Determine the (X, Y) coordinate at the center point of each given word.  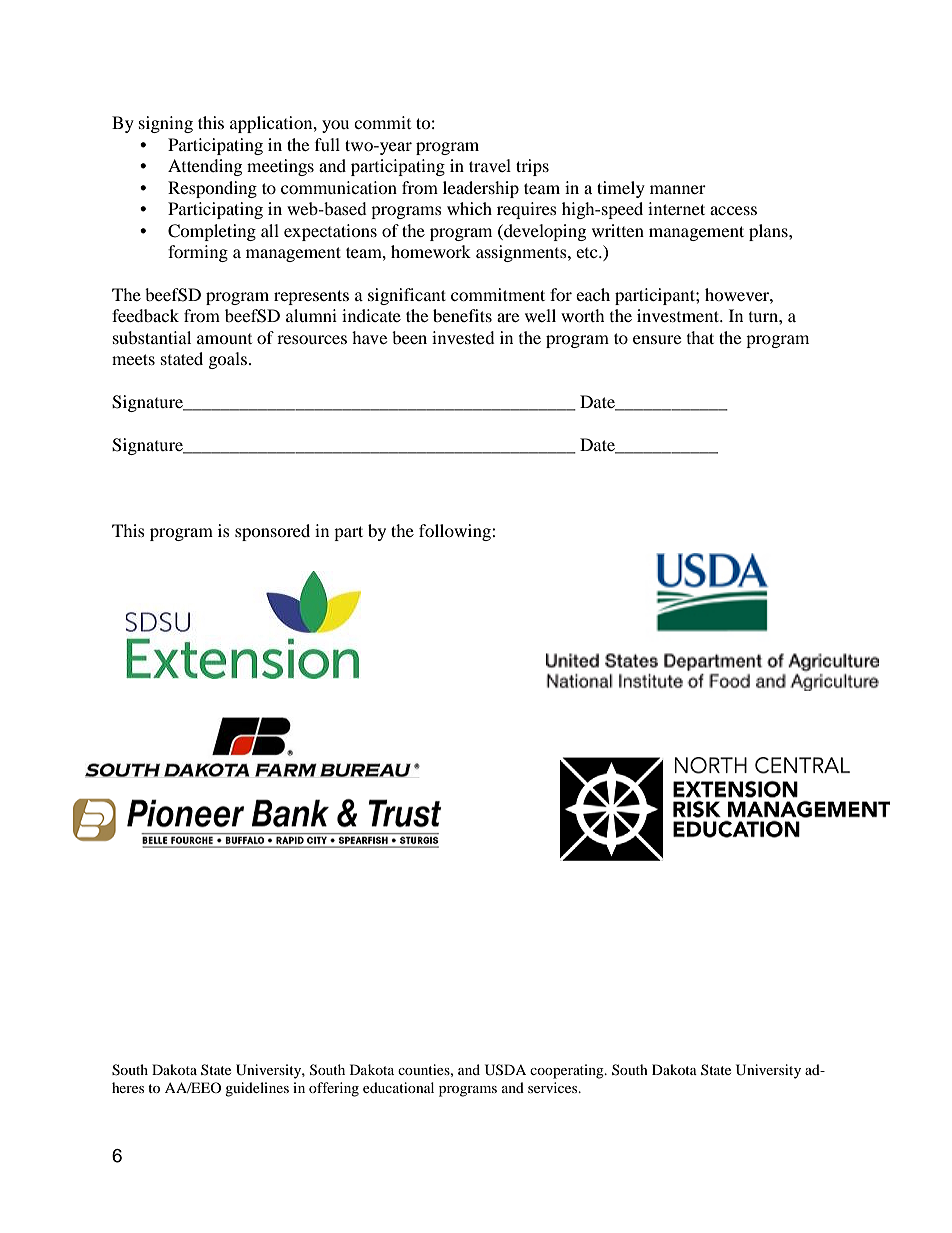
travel (490, 165)
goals (228, 360)
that (700, 337)
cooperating (568, 1071)
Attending (205, 167)
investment (679, 315)
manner (678, 189)
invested (463, 337)
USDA (505, 1070)
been (409, 337)
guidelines (257, 1089)
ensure (657, 339)
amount (224, 339)
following (456, 532)
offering (334, 1089)
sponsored (272, 532)
